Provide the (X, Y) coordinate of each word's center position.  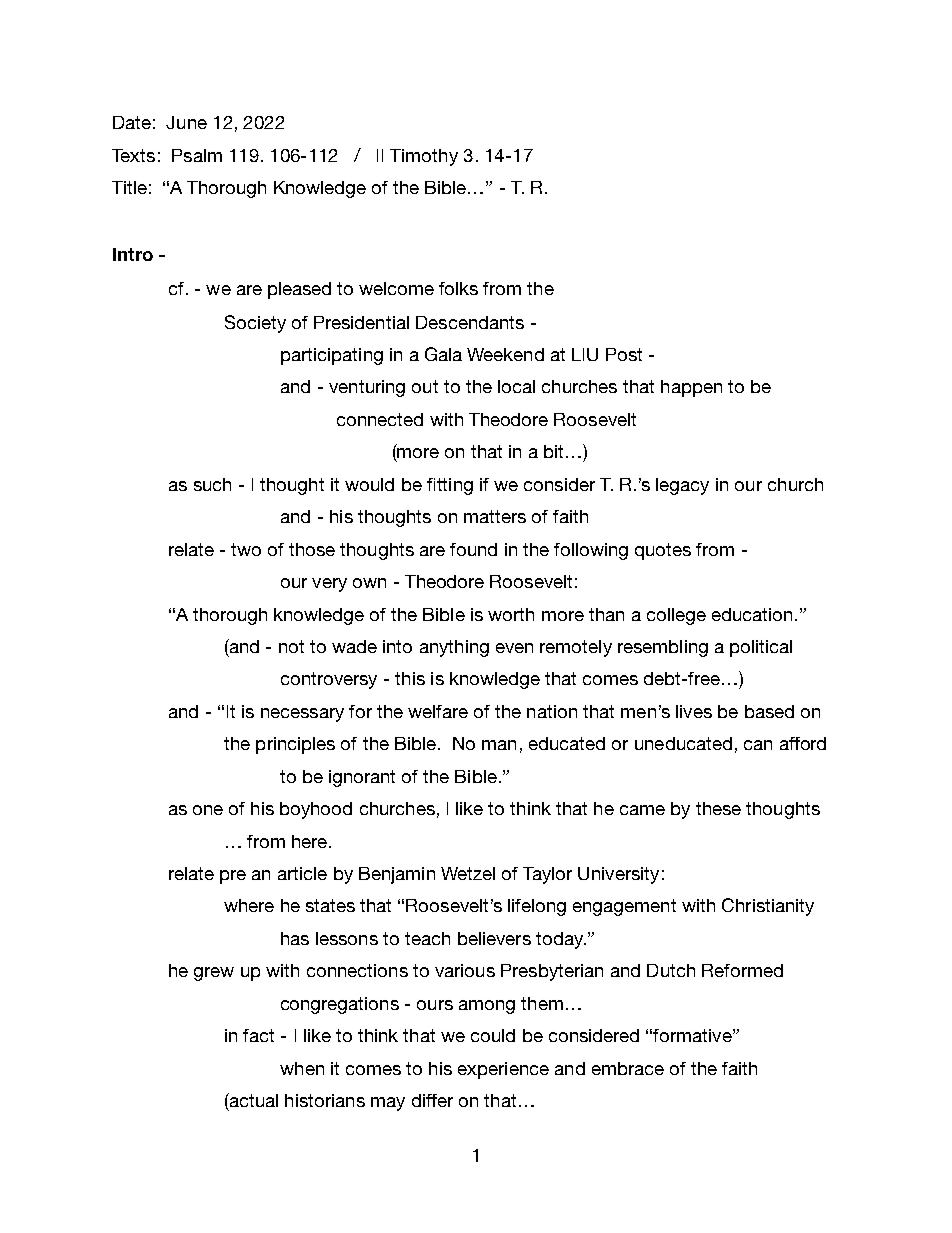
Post (624, 354)
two (246, 549)
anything (454, 648)
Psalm (197, 155)
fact (258, 1035)
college (676, 616)
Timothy (424, 157)
